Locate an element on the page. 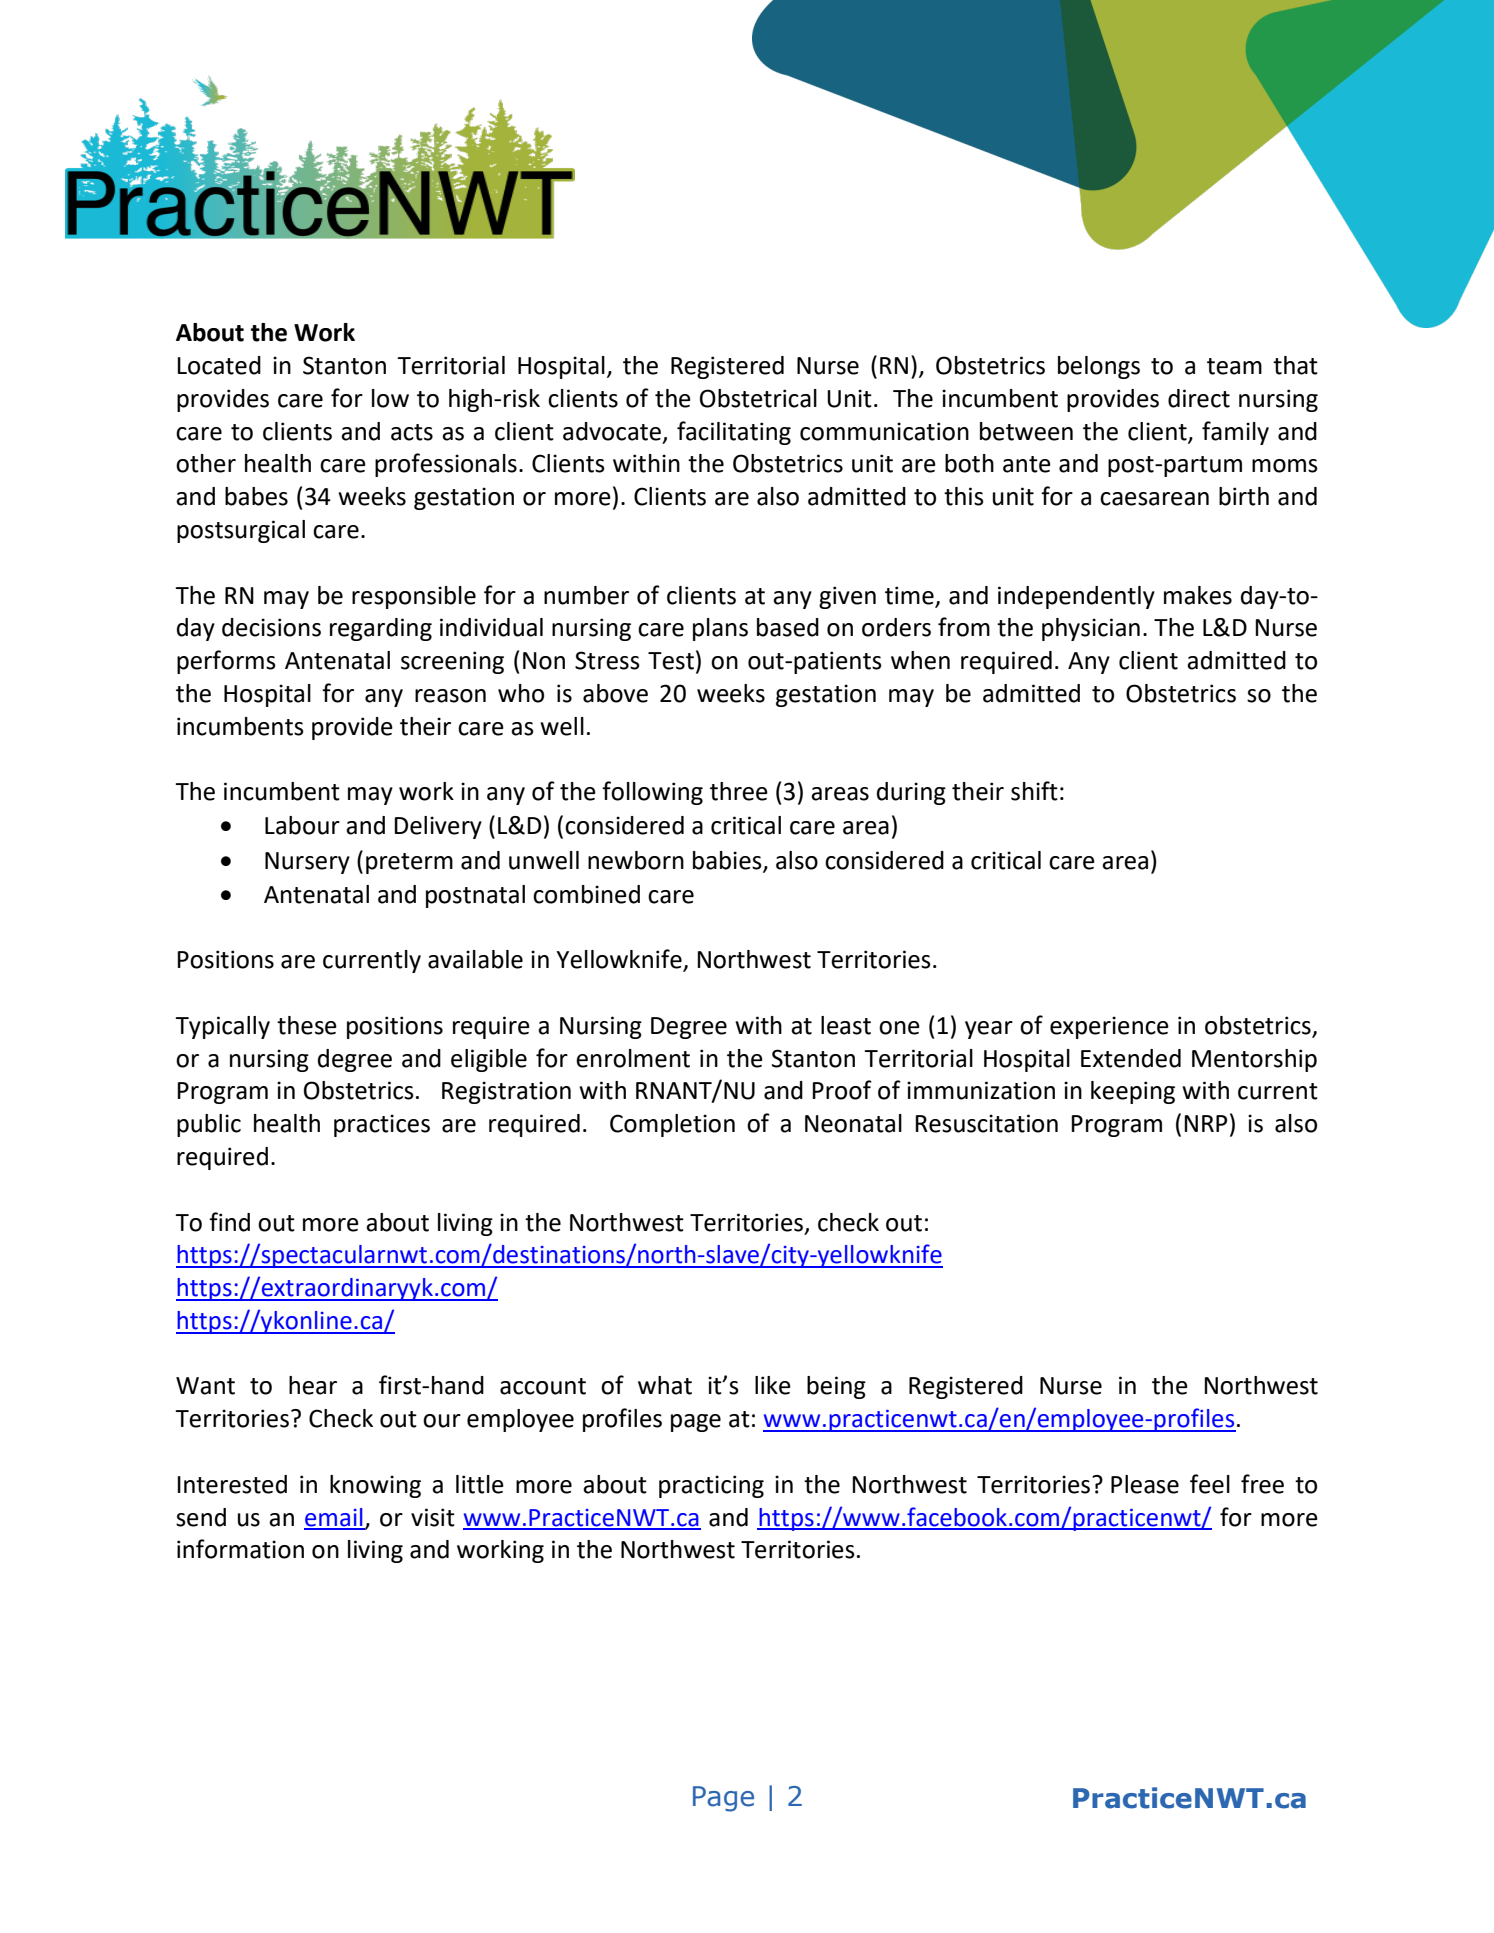  Obstetrical is located at coordinates (758, 398).
